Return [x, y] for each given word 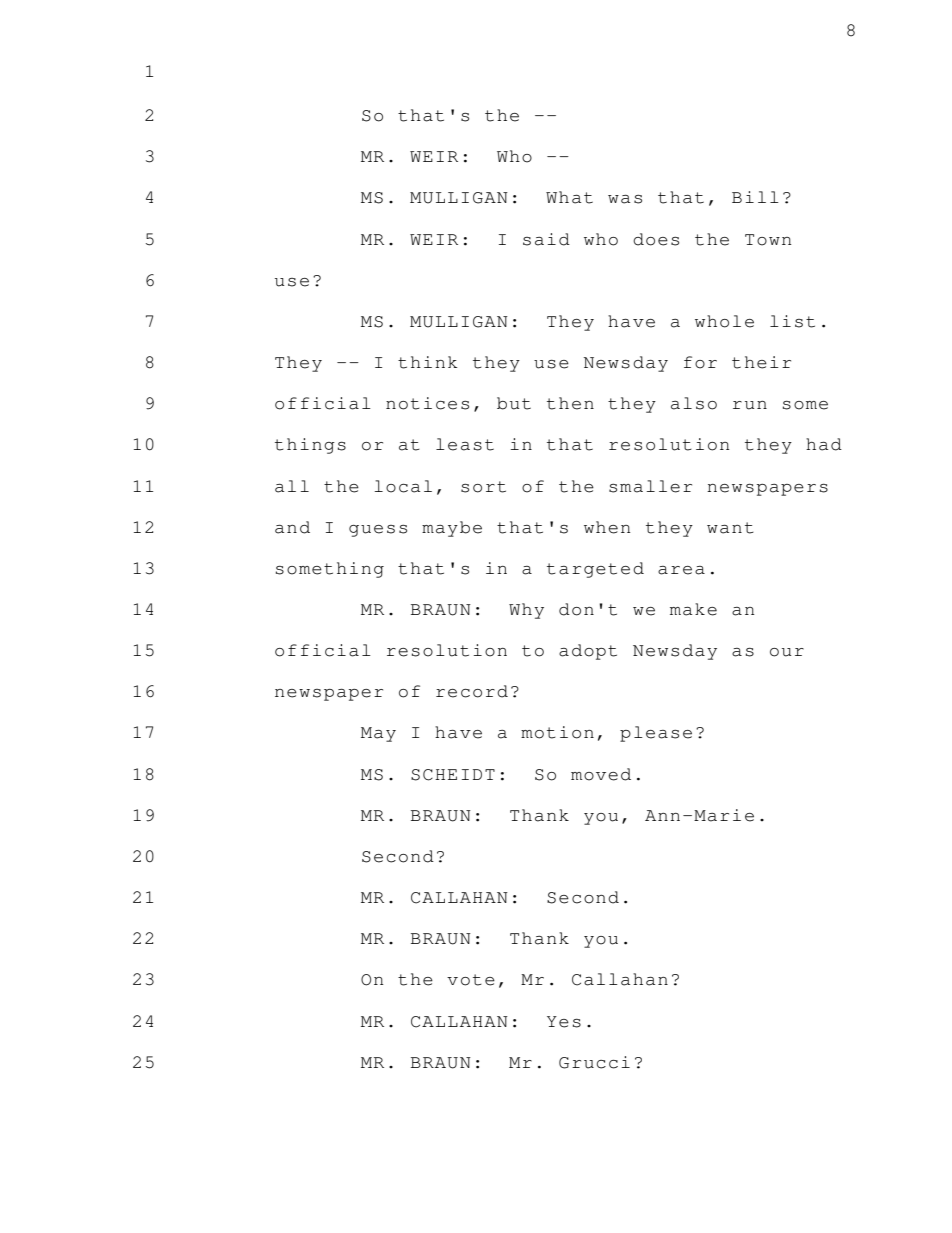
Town [768, 240]
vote [471, 980]
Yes [564, 1022]
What [569, 197]
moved [601, 774]
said [546, 239]
